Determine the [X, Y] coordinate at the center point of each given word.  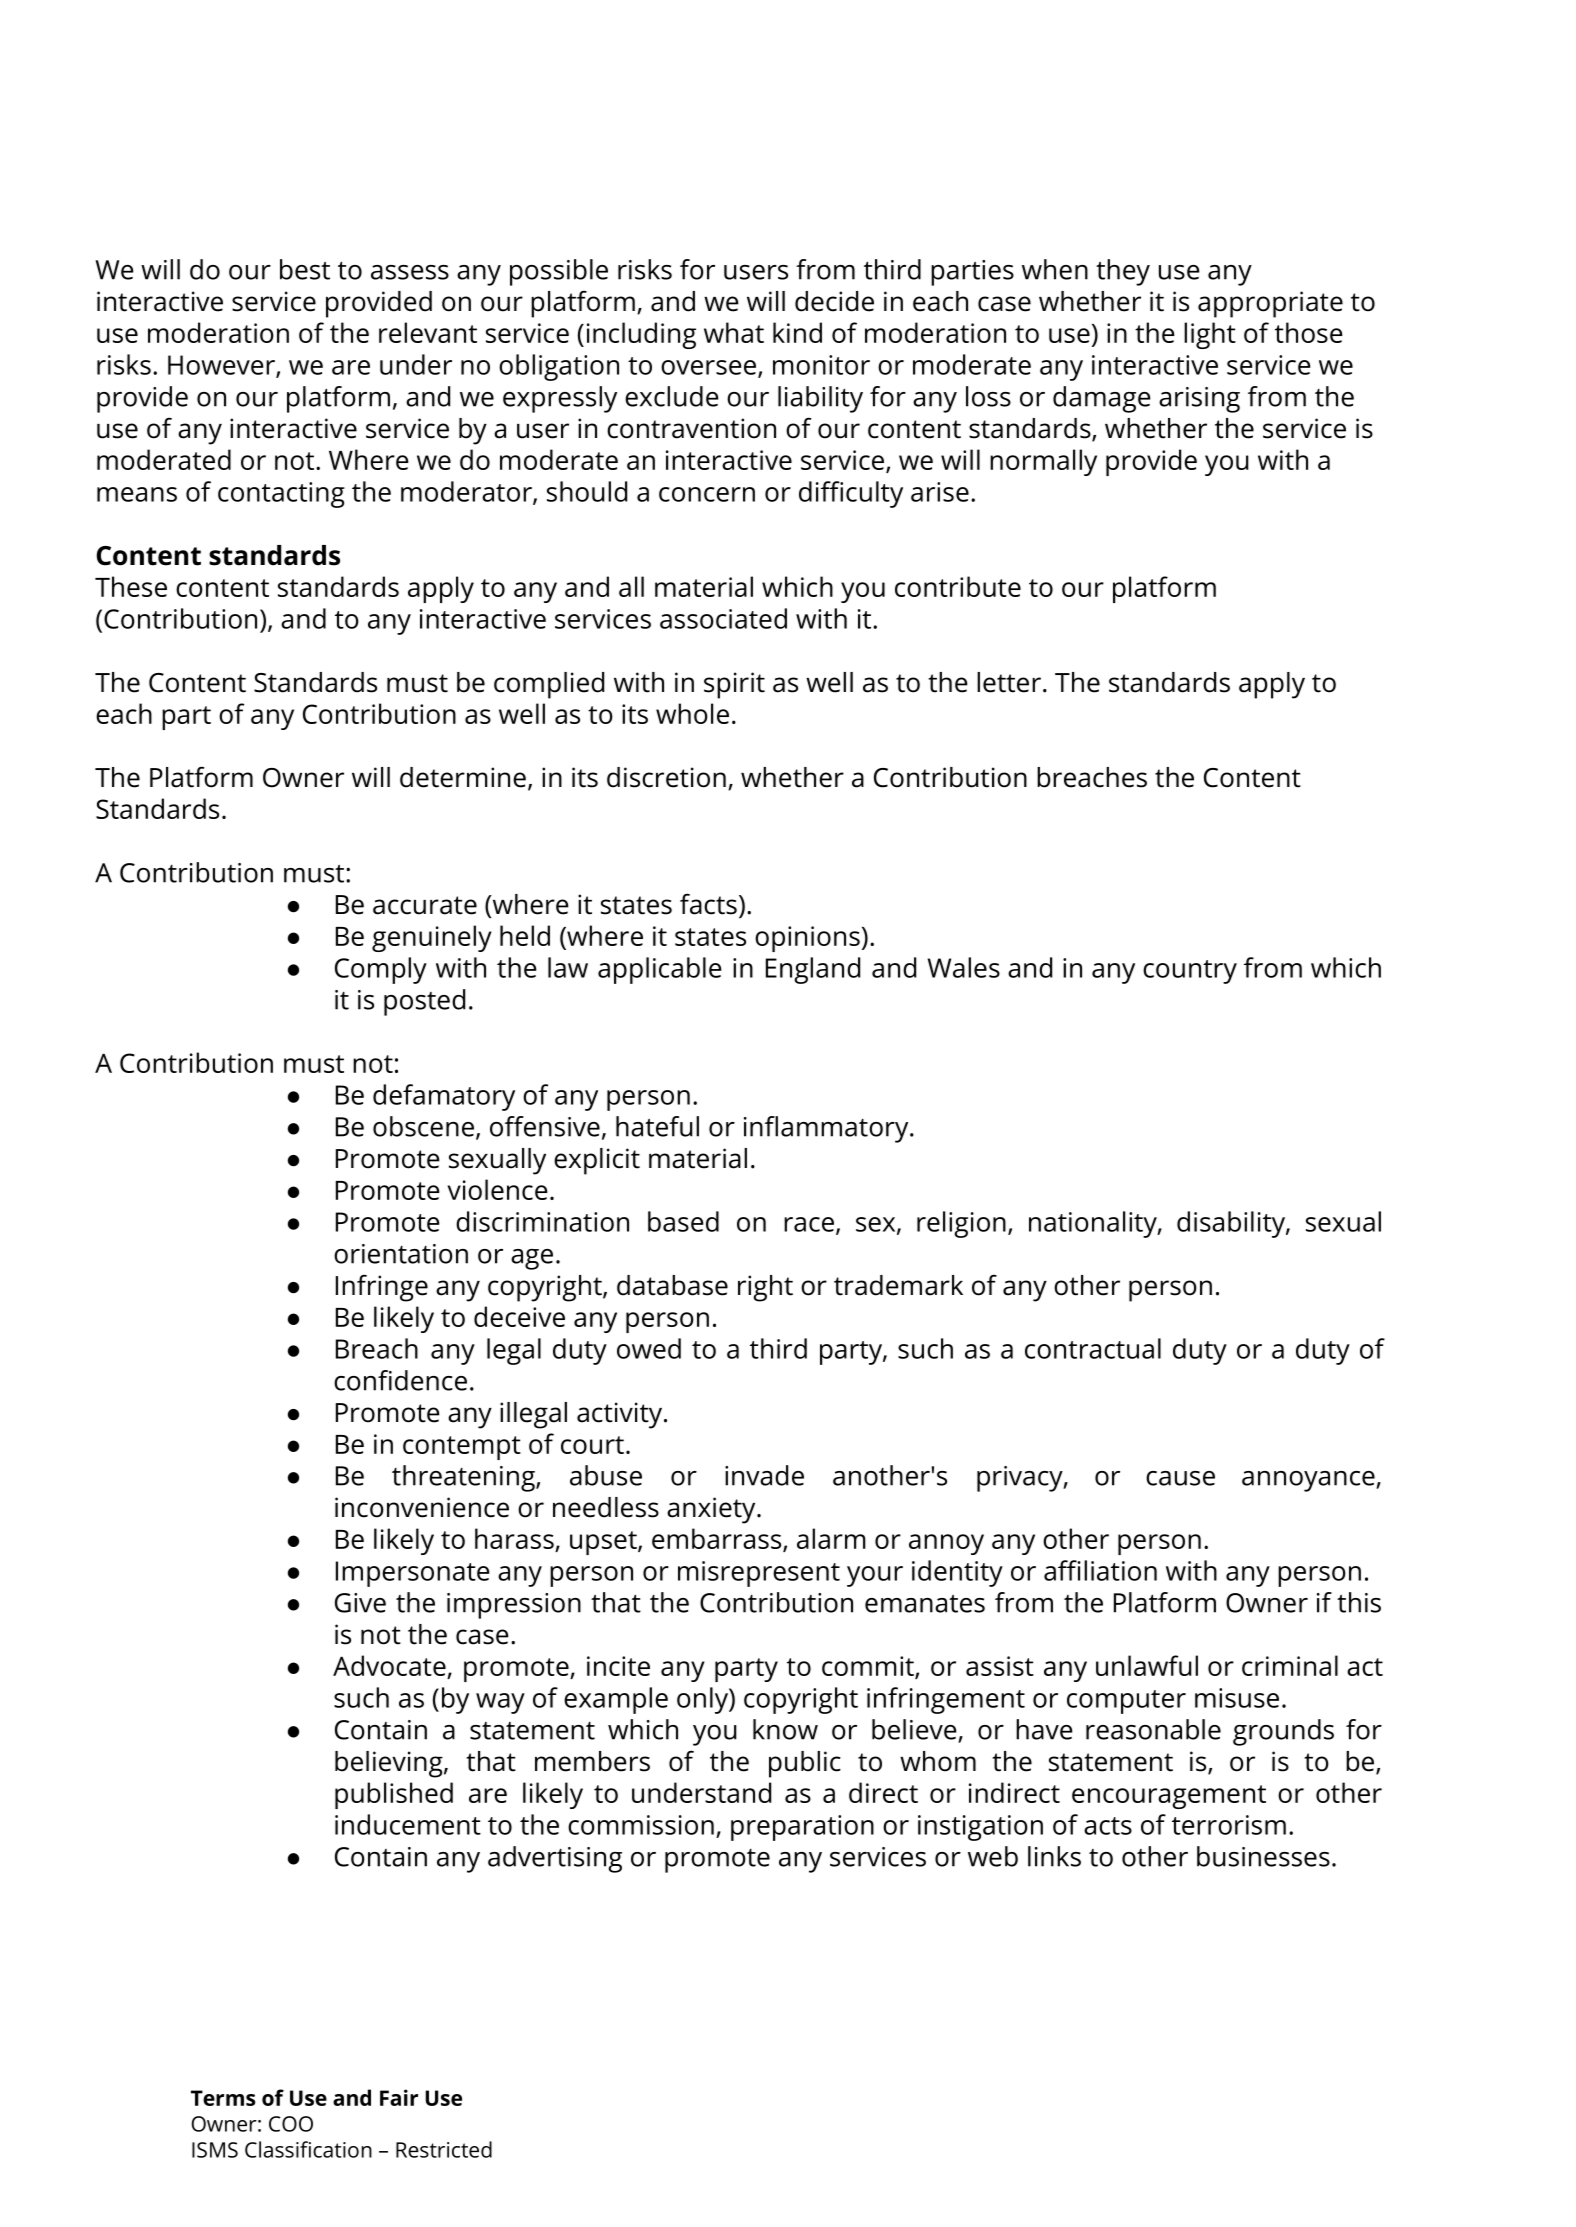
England [813, 970]
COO [291, 2124]
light [1210, 335]
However [222, 366]
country [1190, 972]
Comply [381, 970]
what [734, 332]
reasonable [1153, 1729]
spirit [734, 685]
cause [1180, 1478]
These [131, 586]
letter [1009, 682]
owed [649, 1348]
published [394, 1795]
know [785, 1729]
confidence [400, 1380]
